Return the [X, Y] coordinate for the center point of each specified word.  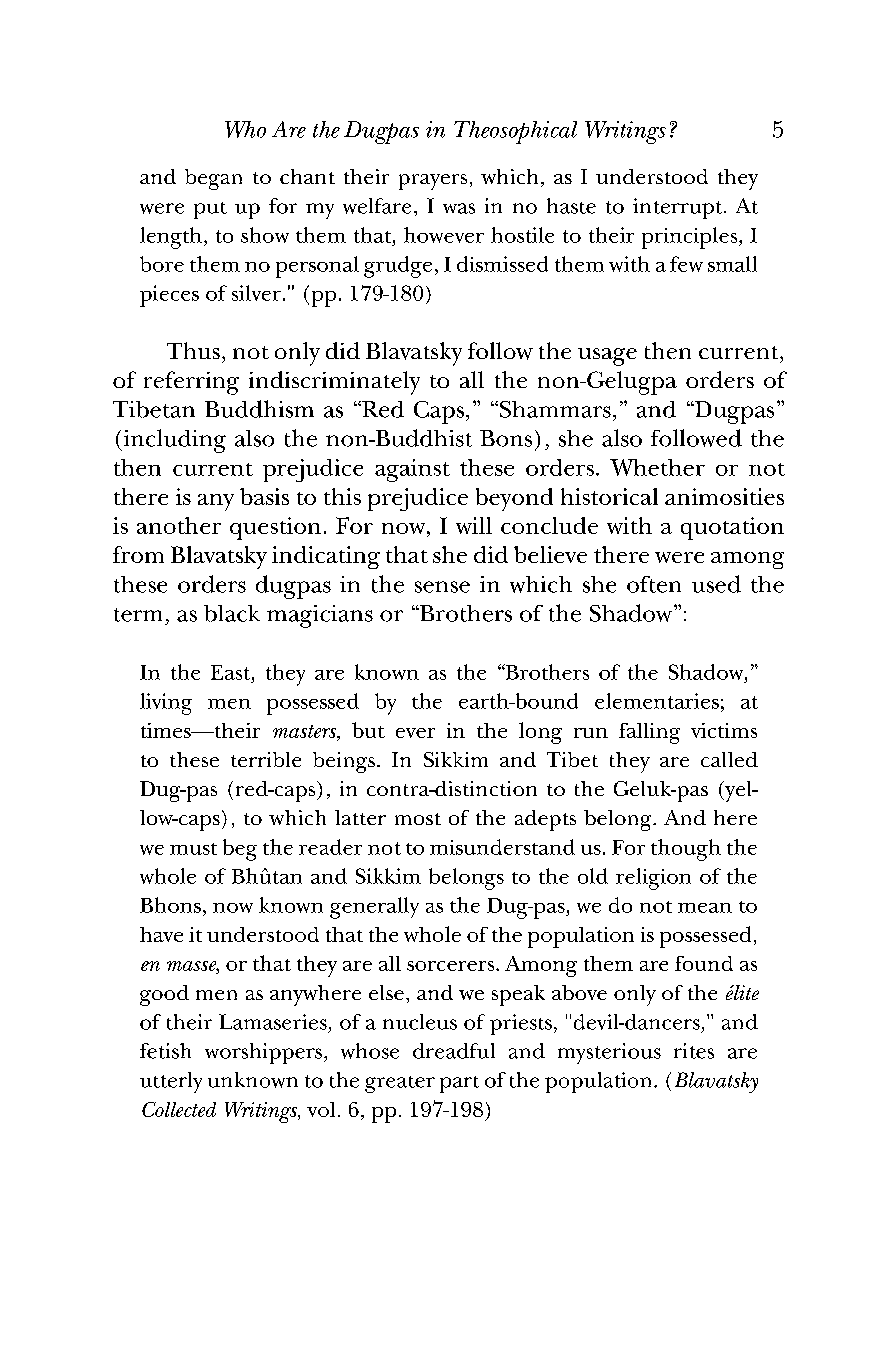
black [232, 613]
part [459, 1084]
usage [607, 357]
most [418, 819]
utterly [171, 1082]
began [213, 179]
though [686, 850]
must [193, 849]
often [654, 584]
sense [442, 587]
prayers [433, 182]
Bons [506, 438]
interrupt [679, 208]
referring [191, 383]
